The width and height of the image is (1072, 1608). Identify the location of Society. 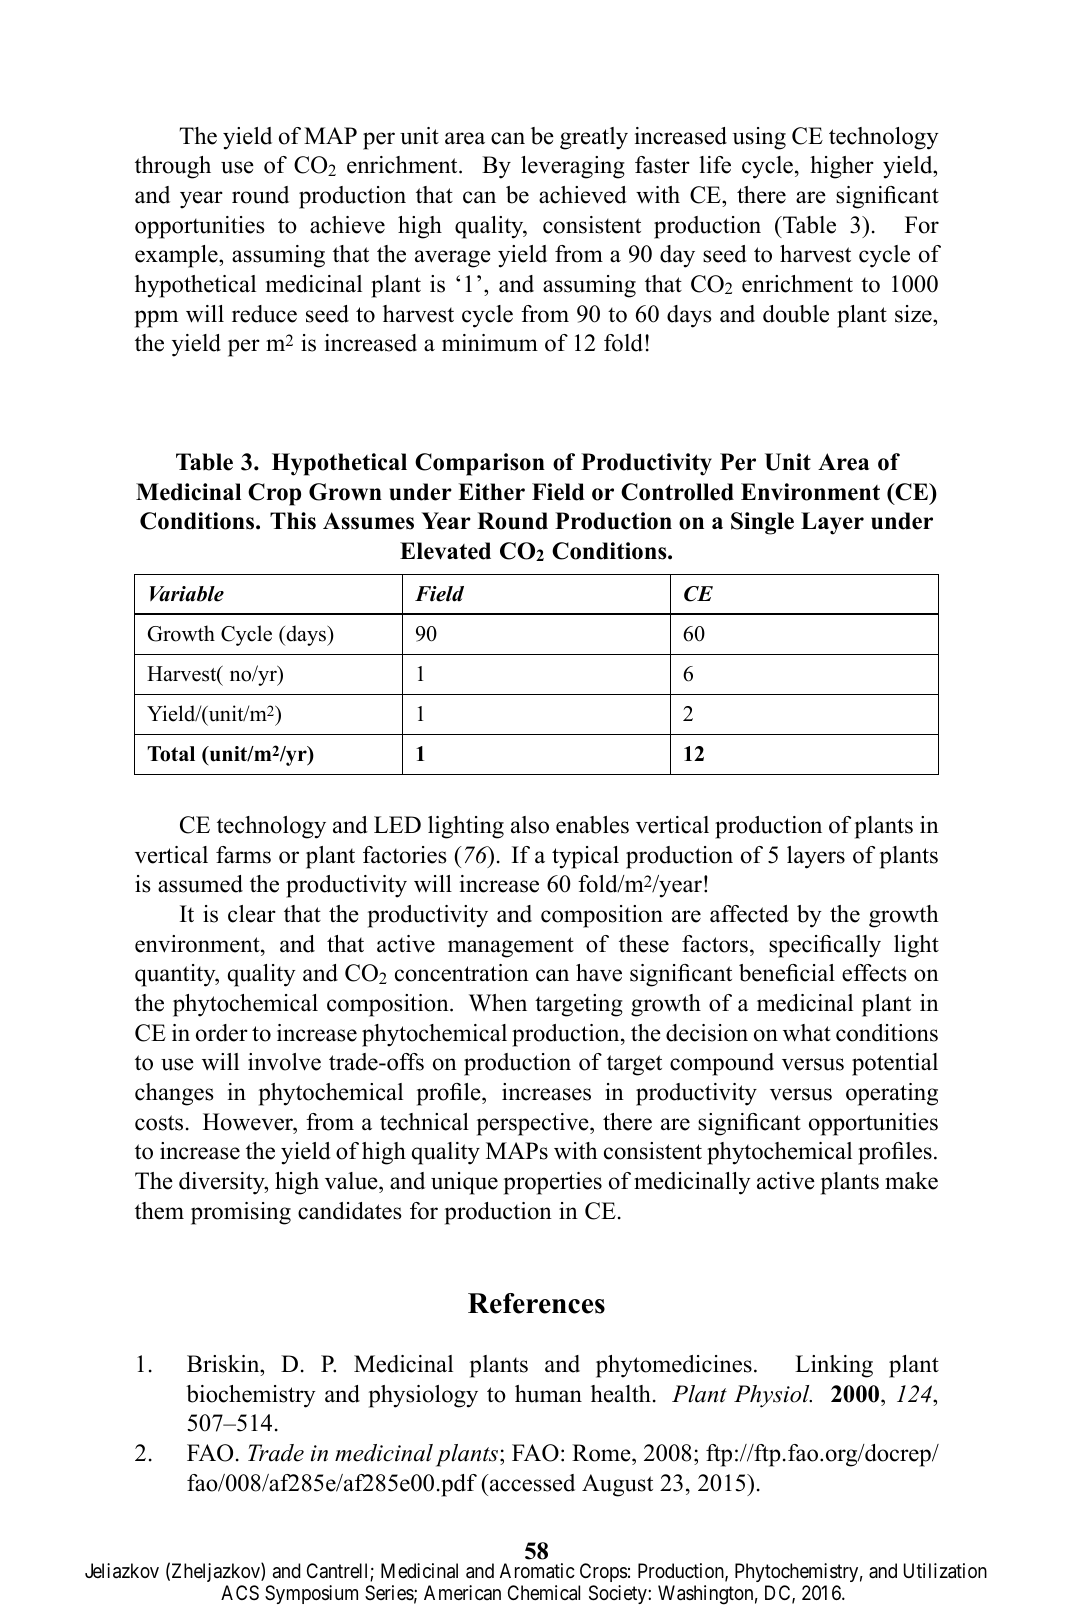
(619, 1594).
